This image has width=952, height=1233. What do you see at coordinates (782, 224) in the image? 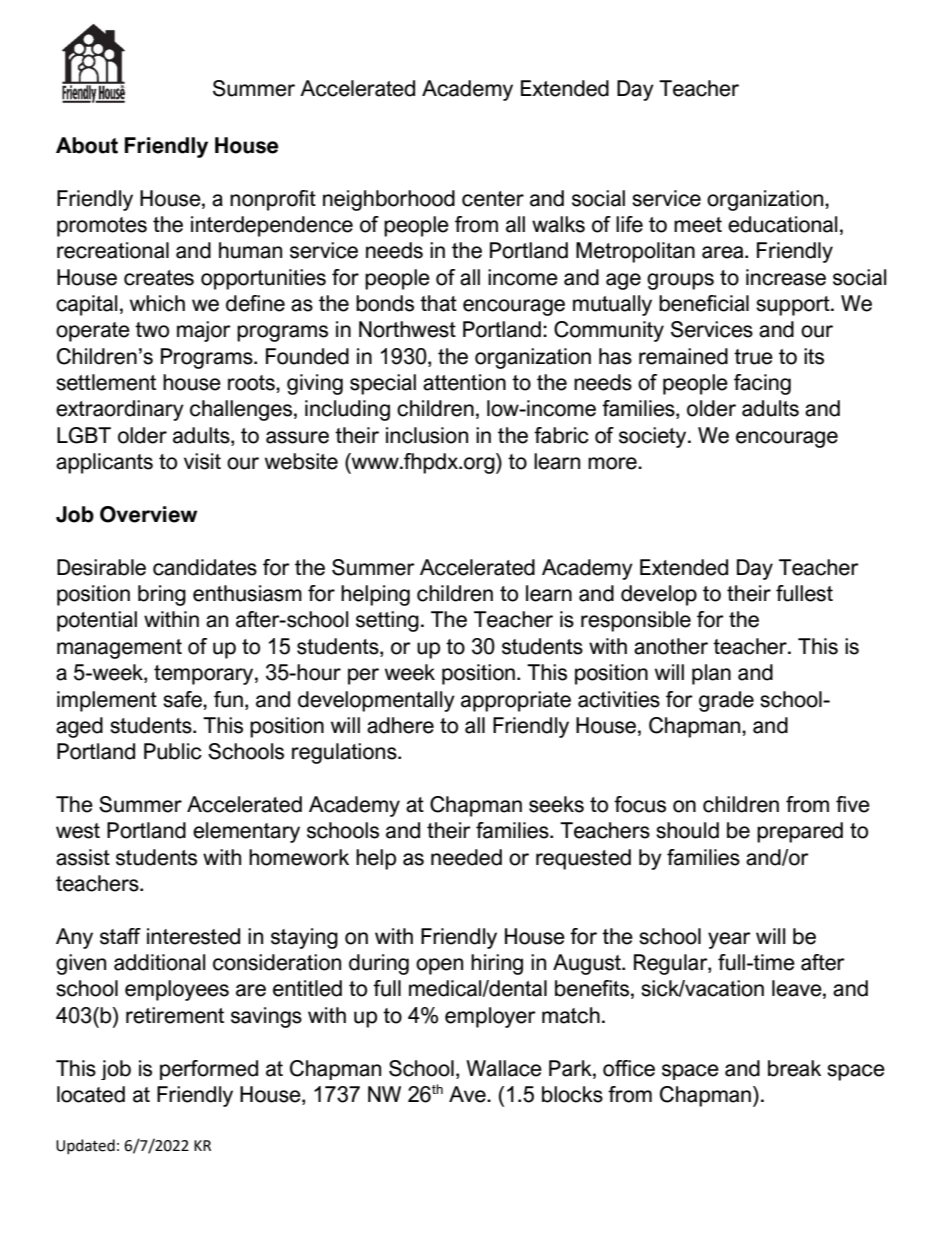
I see `educational` at bounding box center [782, 224].
